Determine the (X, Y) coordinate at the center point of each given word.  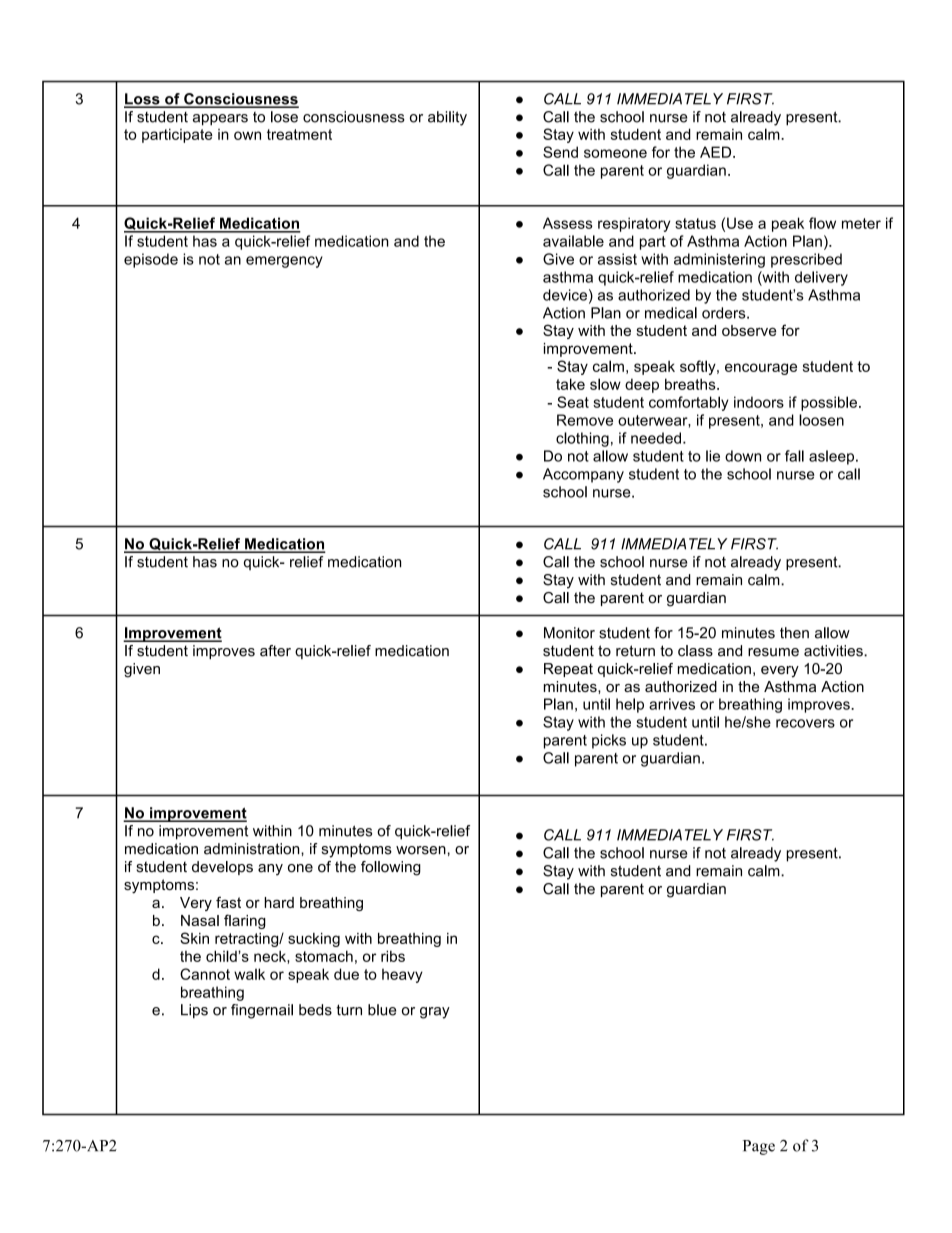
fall (794, 456)
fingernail (262, 1011)
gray (435, 1013)
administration (253, 849)
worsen (421, 850)
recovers (805, 723)
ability (447, 118)
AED (717, 152)
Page (759, 1147)
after (275, 651)
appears (220, 120)
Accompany (583, 475)
